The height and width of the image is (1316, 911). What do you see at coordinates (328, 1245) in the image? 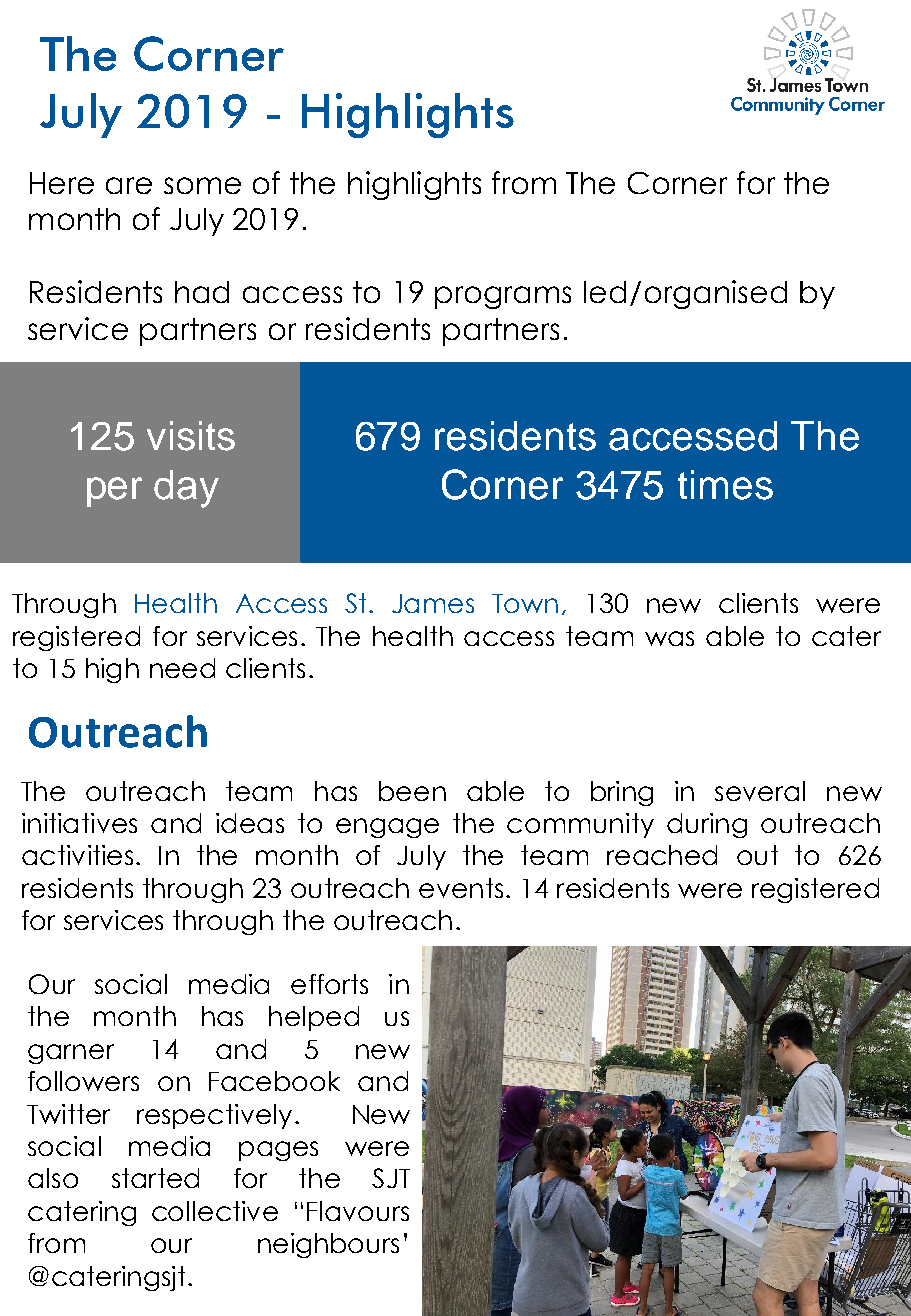
I see `neighbours` at bounding box center [328, 1245].
